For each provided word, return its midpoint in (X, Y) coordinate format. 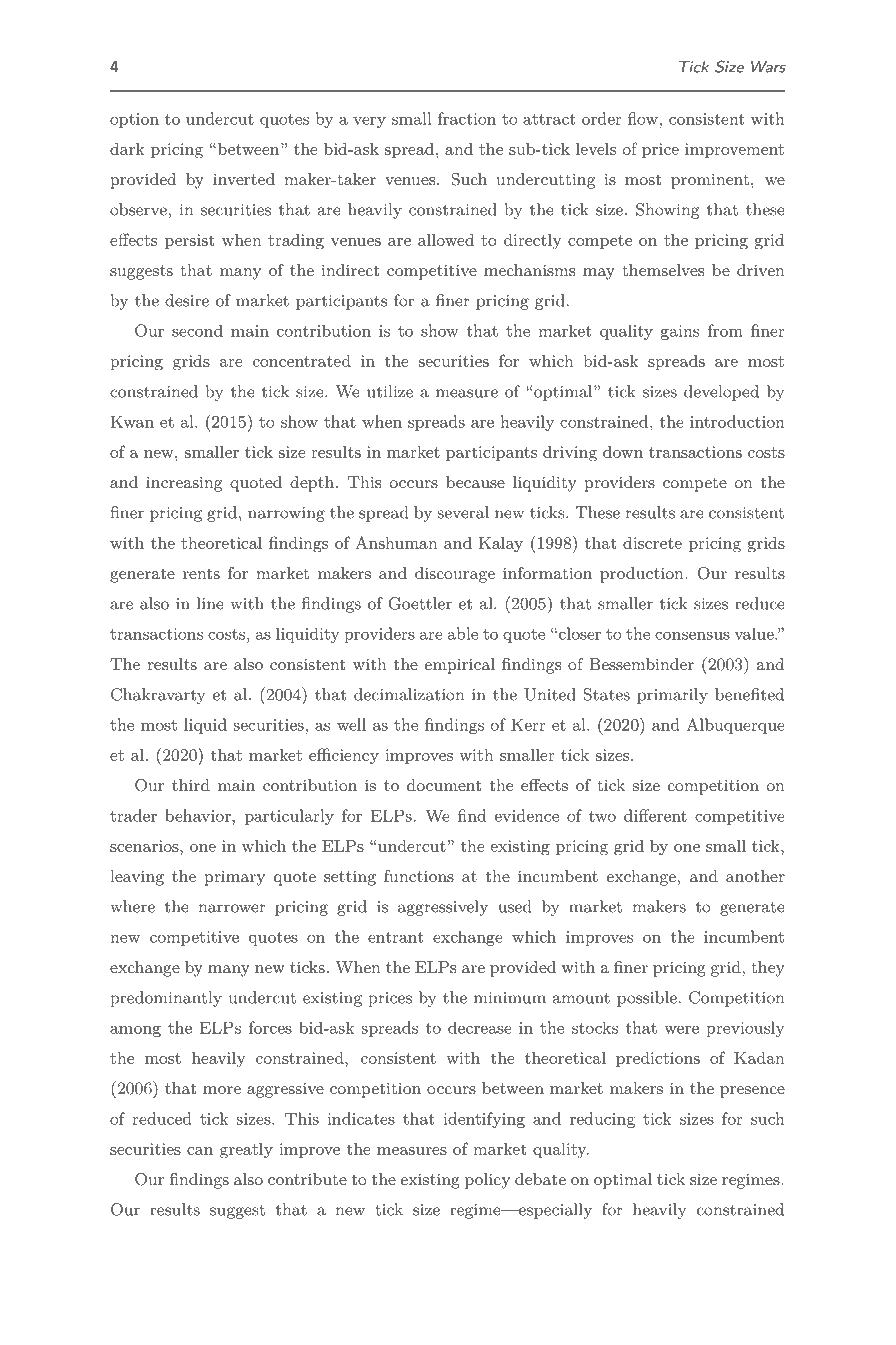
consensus (692, 636)
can (200, 1151)
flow (643, 118)
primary (234, 878)
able (463, 633)
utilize (390, 391)
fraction (467, 118)
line (210, 603)
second (197, 331)
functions (419, 876)
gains (680, 332)
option (134, 120)
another (755, 876)
